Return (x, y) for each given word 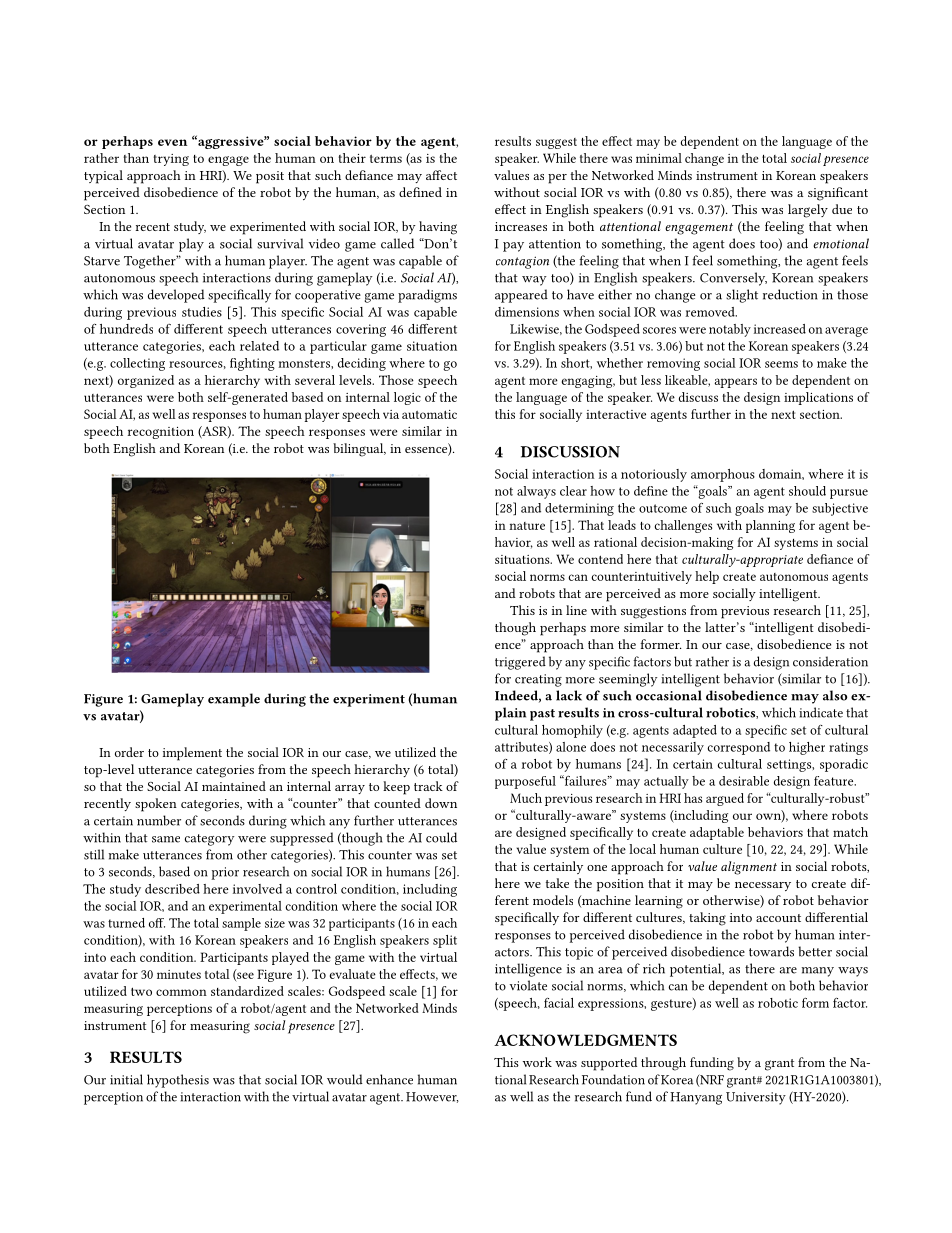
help (707, 577)
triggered (520, 663)
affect (441, 175)
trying (171, 160)
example (234, 700)
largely (808, 211)
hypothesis (178, 1081)
